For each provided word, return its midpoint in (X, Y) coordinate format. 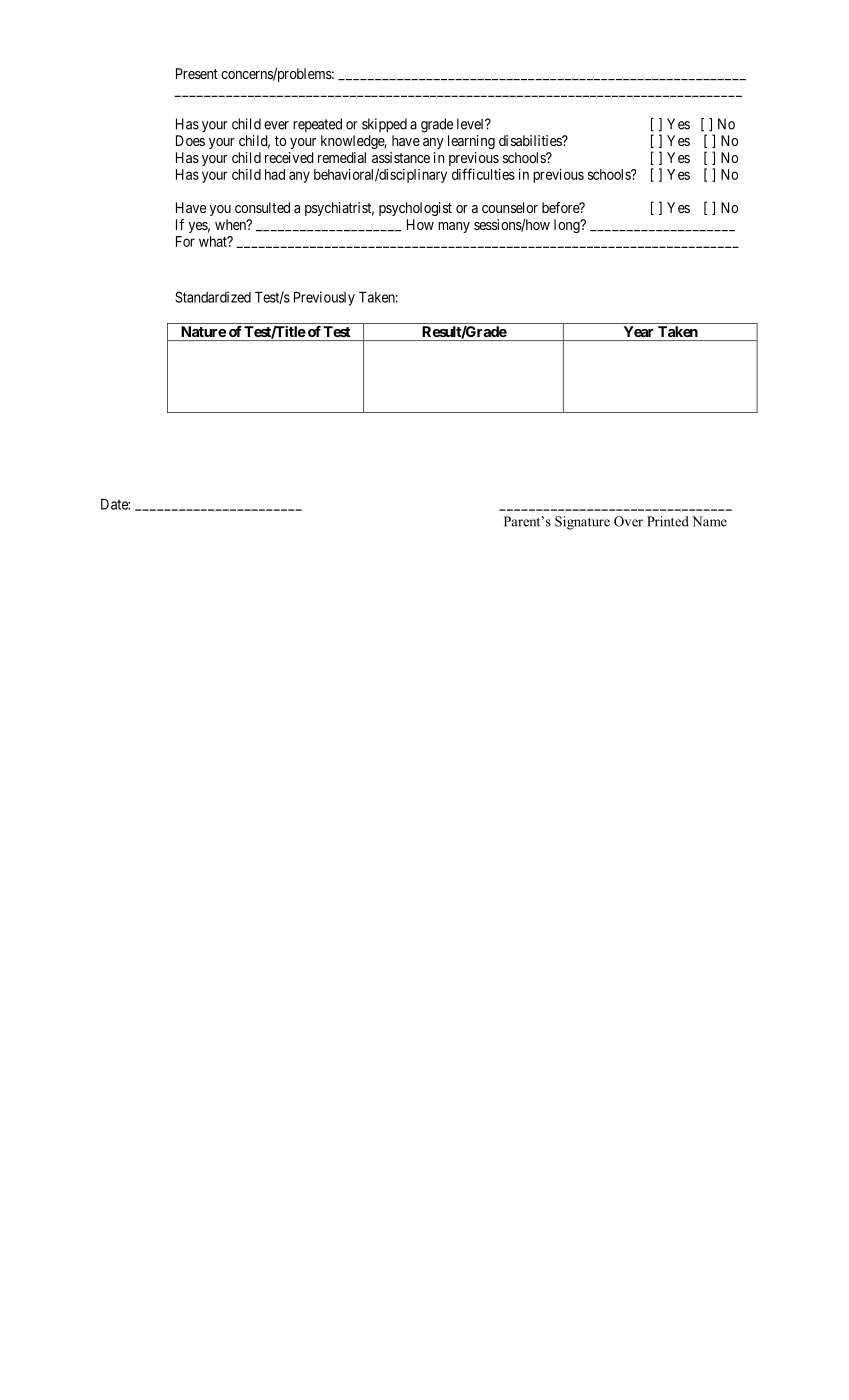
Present (197, 73)
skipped (384, 125)
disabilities (531, 140)
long (568, 226)
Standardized (213, 297)
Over (628, 521)
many (454, 227)
